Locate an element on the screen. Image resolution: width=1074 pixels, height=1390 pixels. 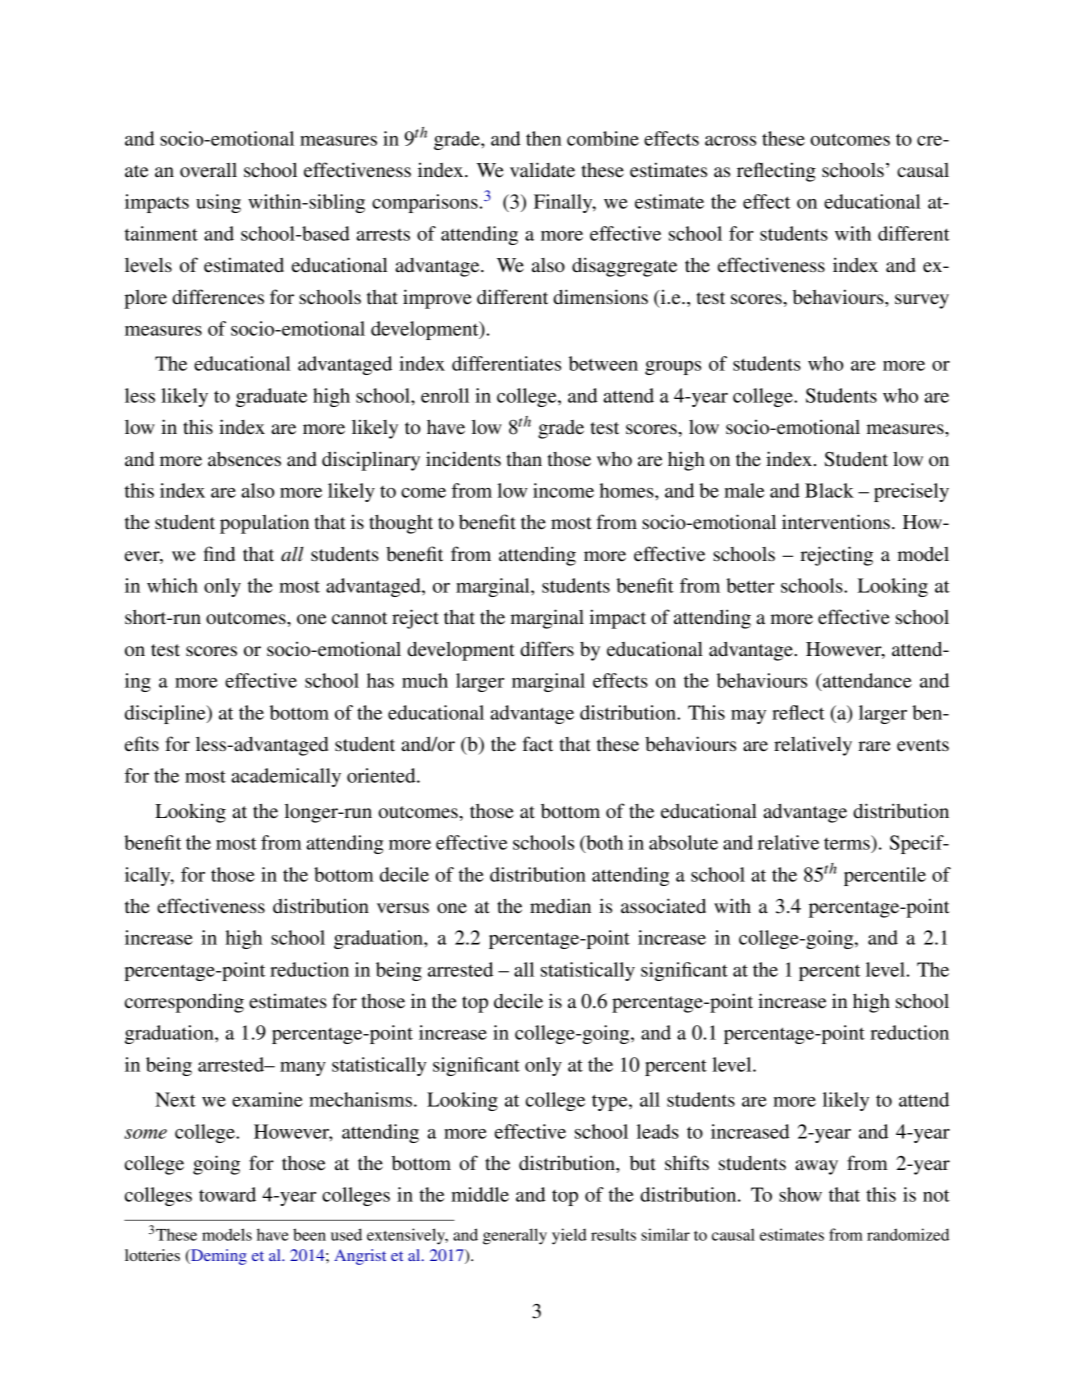
overall is located at coordinates (208, 170).
